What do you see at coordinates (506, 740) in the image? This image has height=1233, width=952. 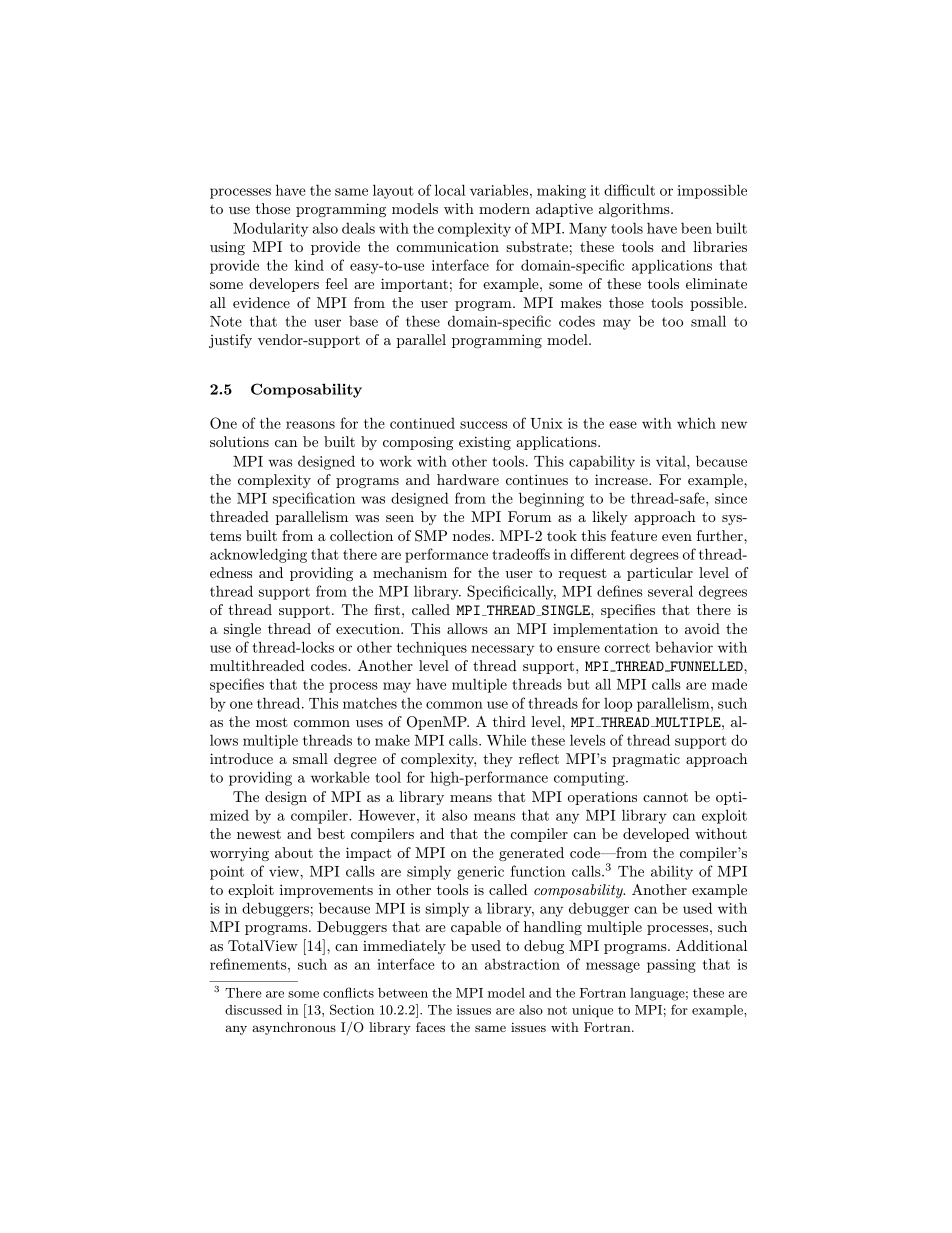 I see `While` at bounding box center [506, 740].
